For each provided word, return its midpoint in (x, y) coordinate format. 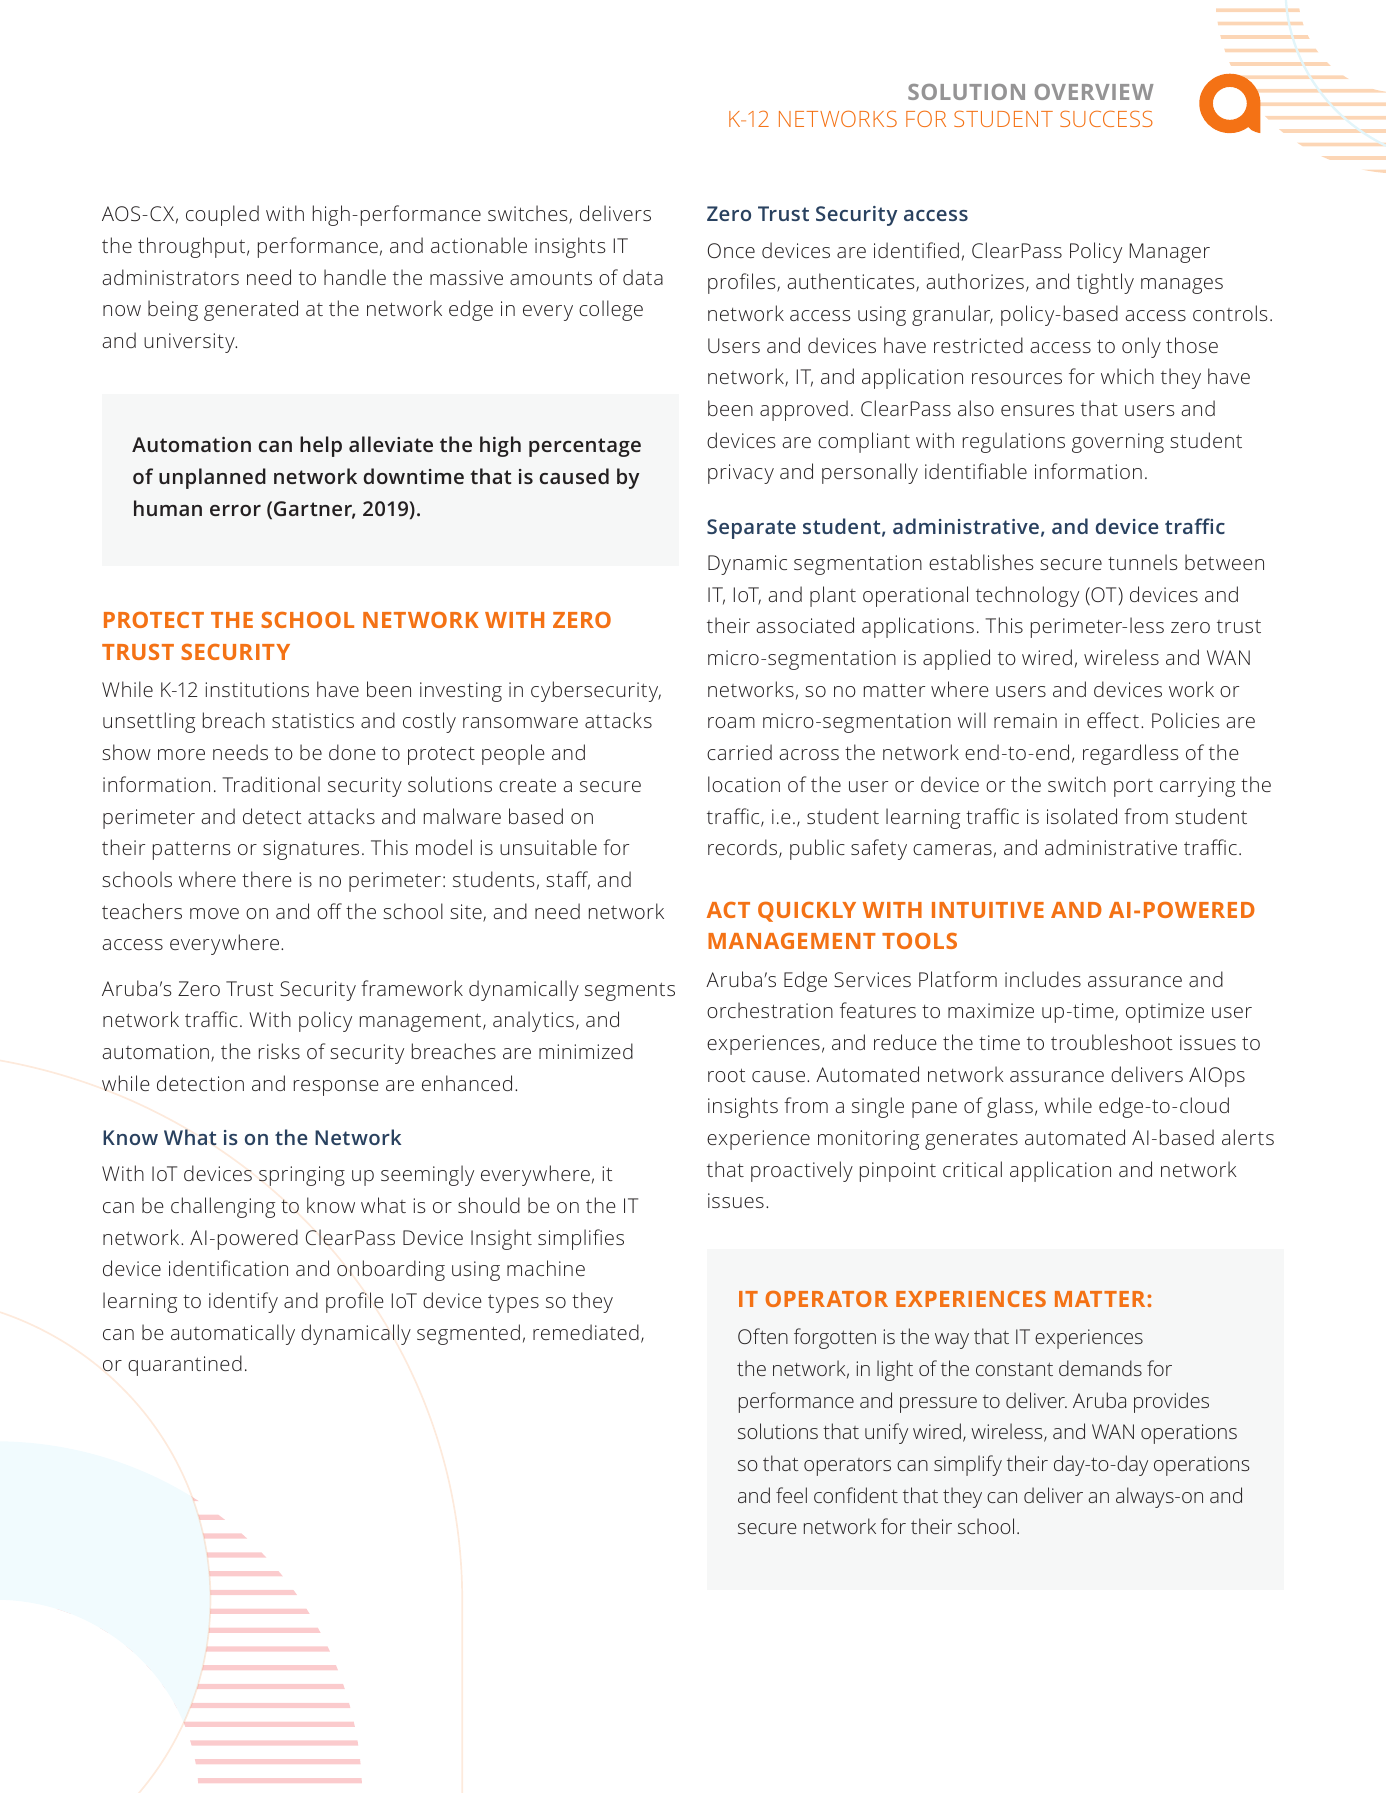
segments (630, 991)
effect (1113, 720)
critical (972, 1169)
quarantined (185, 1365)
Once (731, 250)
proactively (802, 1171)
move (214, 913)
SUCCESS (1106, 119)
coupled (222, 215)
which (1127, 376)
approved (804, 410)
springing (302, 1176)
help (321, 446)
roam (731, 722)
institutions (257, 689)
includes (1043, 979)
